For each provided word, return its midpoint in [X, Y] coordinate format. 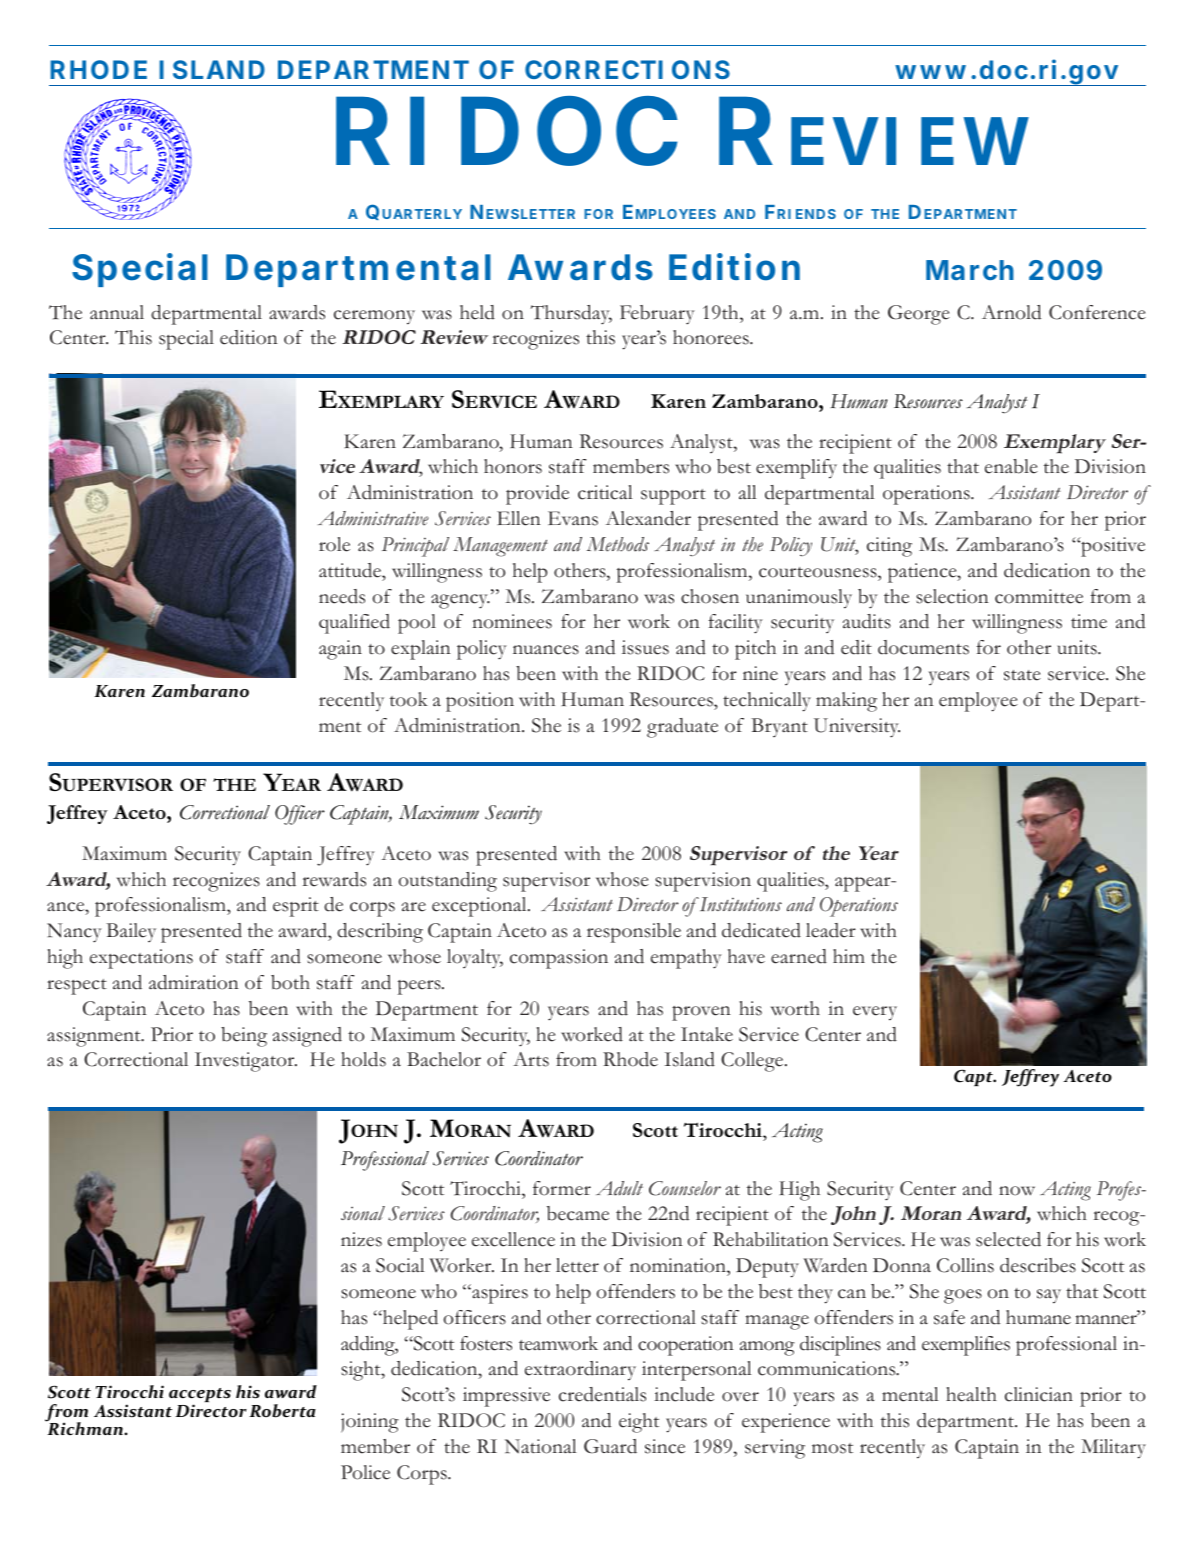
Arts [531, 1059]
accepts [200, 1396]
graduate [682, 728]
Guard [610, 1446]
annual [117, 312]
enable [1011, 466]
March [970, 270]
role [334, 544]
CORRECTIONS [627, 69]
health [971, 1394]
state [1022, 675]
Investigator [246, 1062]
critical [605, 492]
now [1017, 1191]
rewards [334, 879]
